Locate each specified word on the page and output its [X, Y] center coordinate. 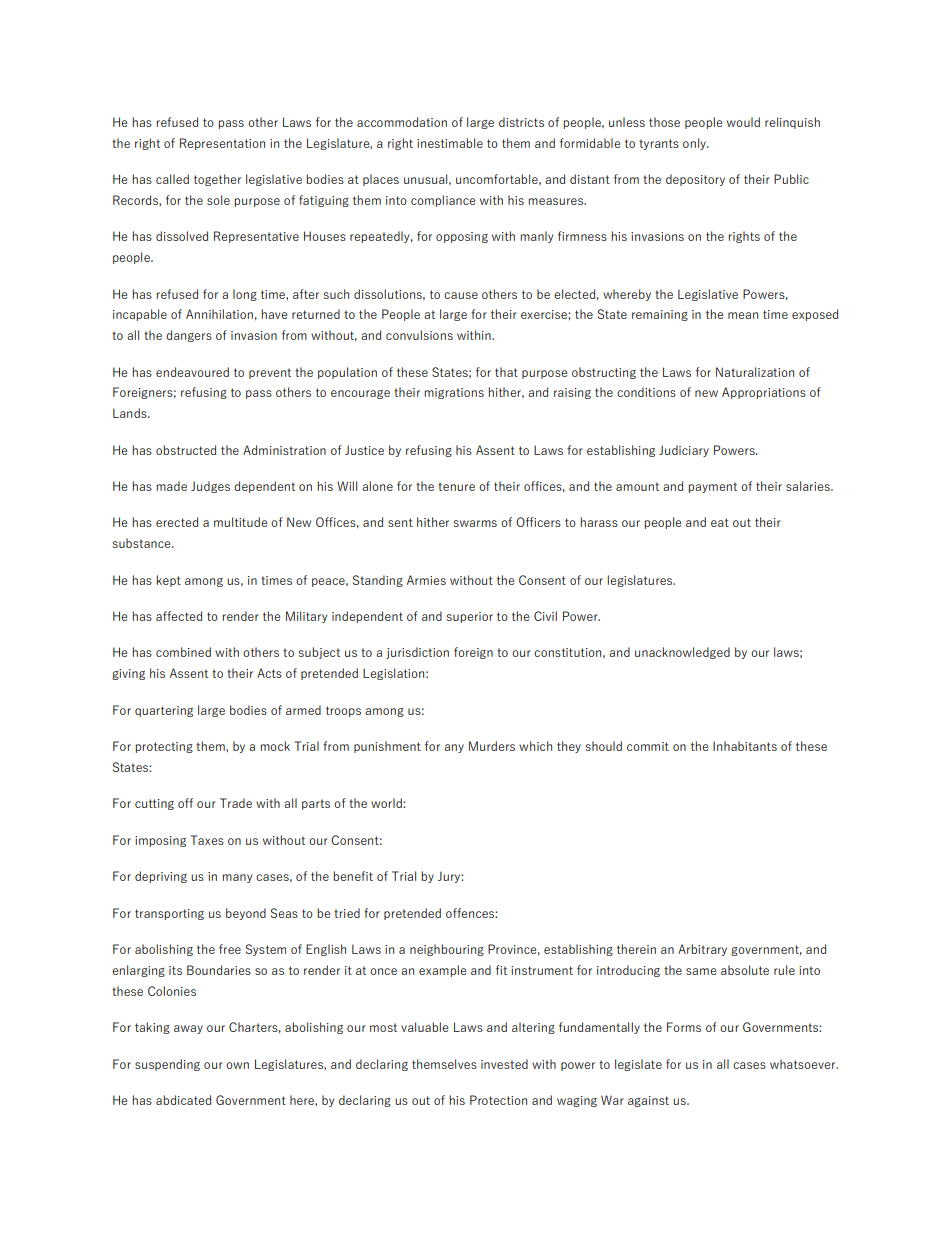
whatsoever [804, 1064]
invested [504, 1064]
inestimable [450, 143]
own [237, 1065]
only [695, 144]
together [217, 180]
